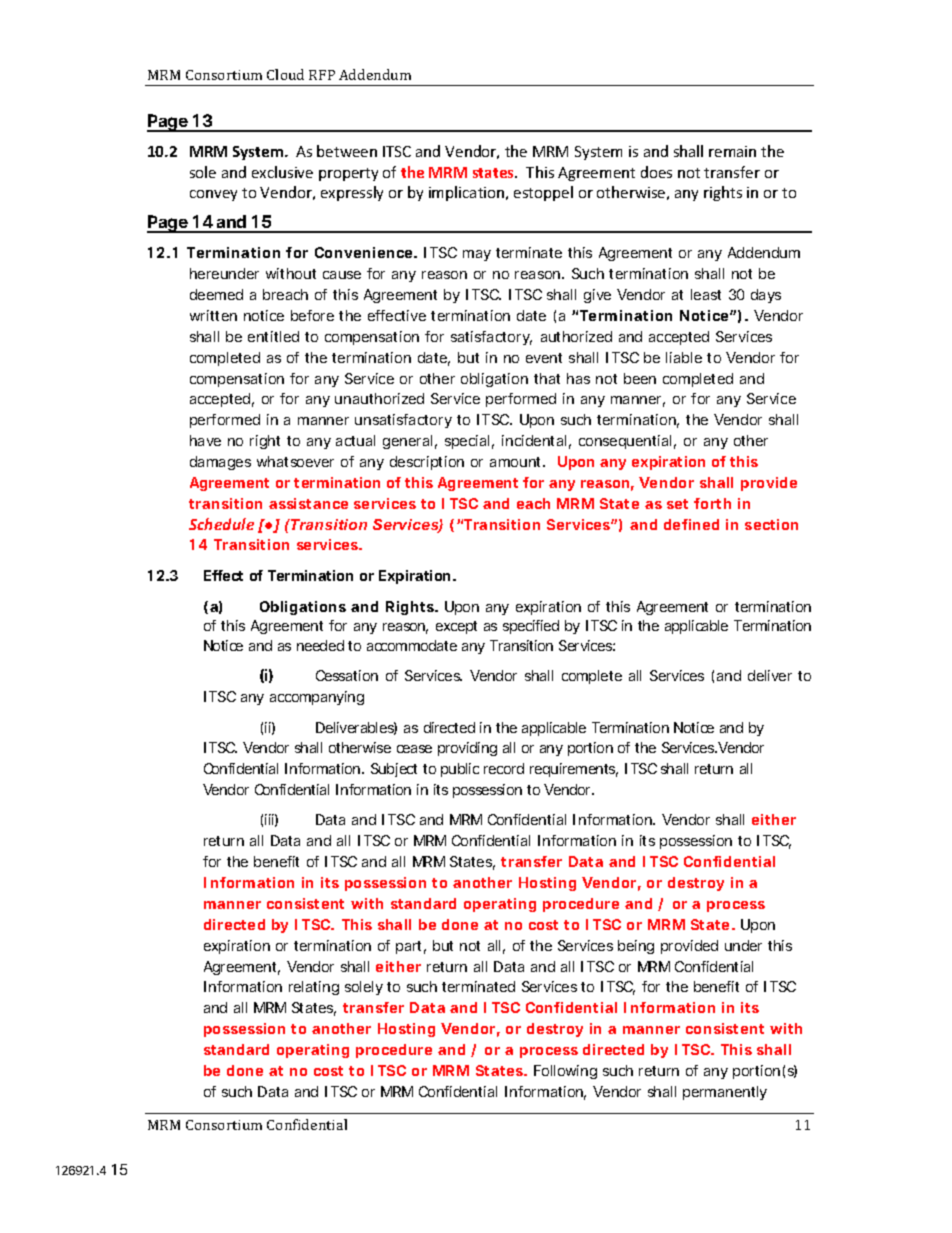 The width and height of the screenshot is (952, 1233). I want to click on liable, so click(684, 357).
